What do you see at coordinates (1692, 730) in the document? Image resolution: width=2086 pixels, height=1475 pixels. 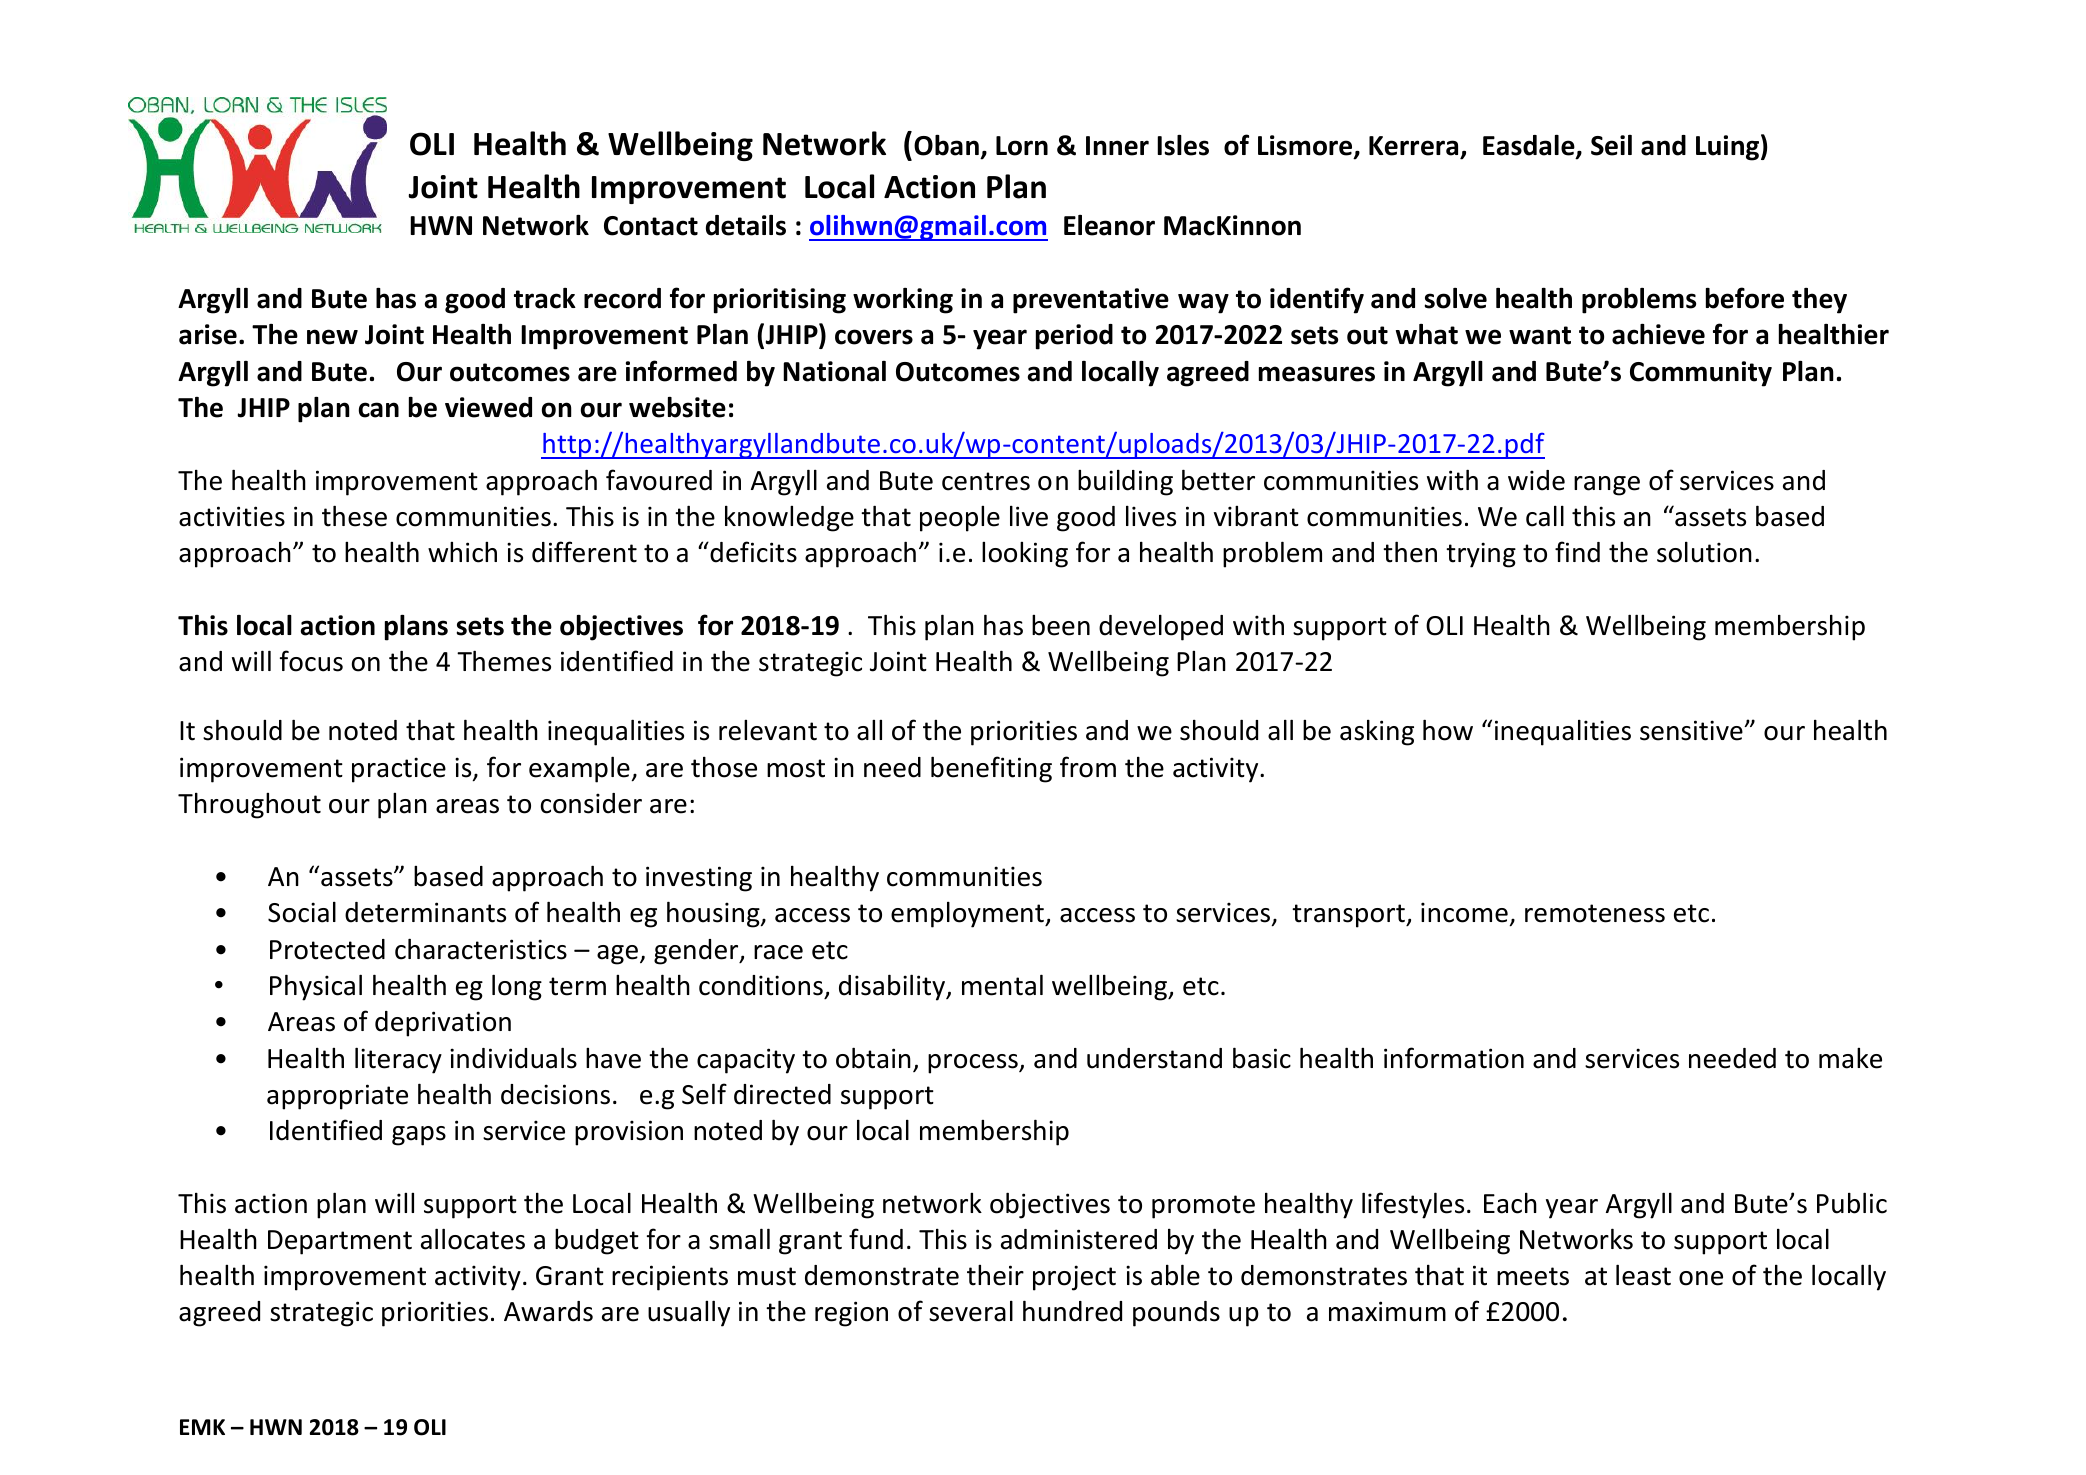 I see `sensitive` at bounding box center [1692, 730].
